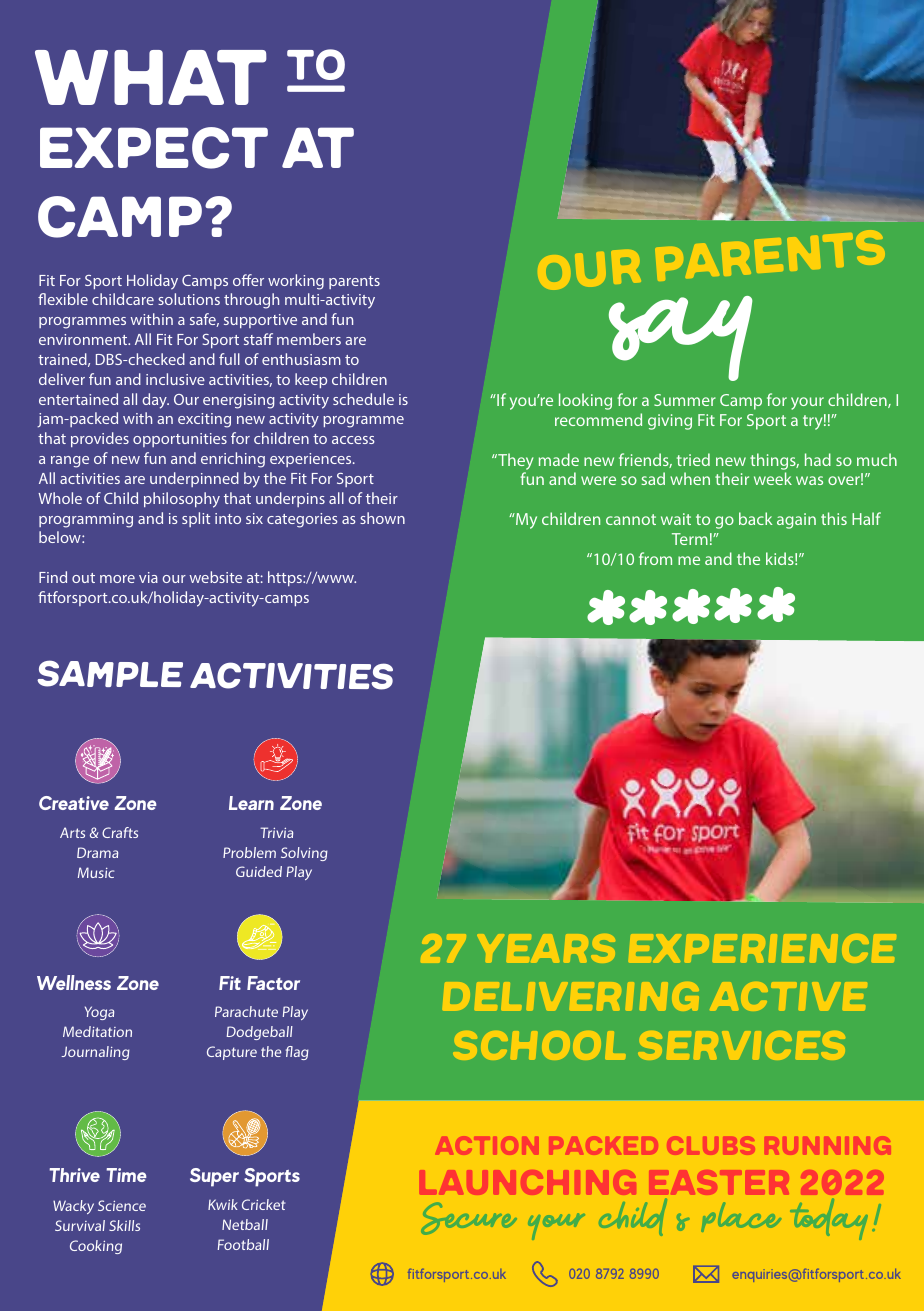 This screenshot has height=1311, width=924. I want to click on today, so click(829, 1219).
